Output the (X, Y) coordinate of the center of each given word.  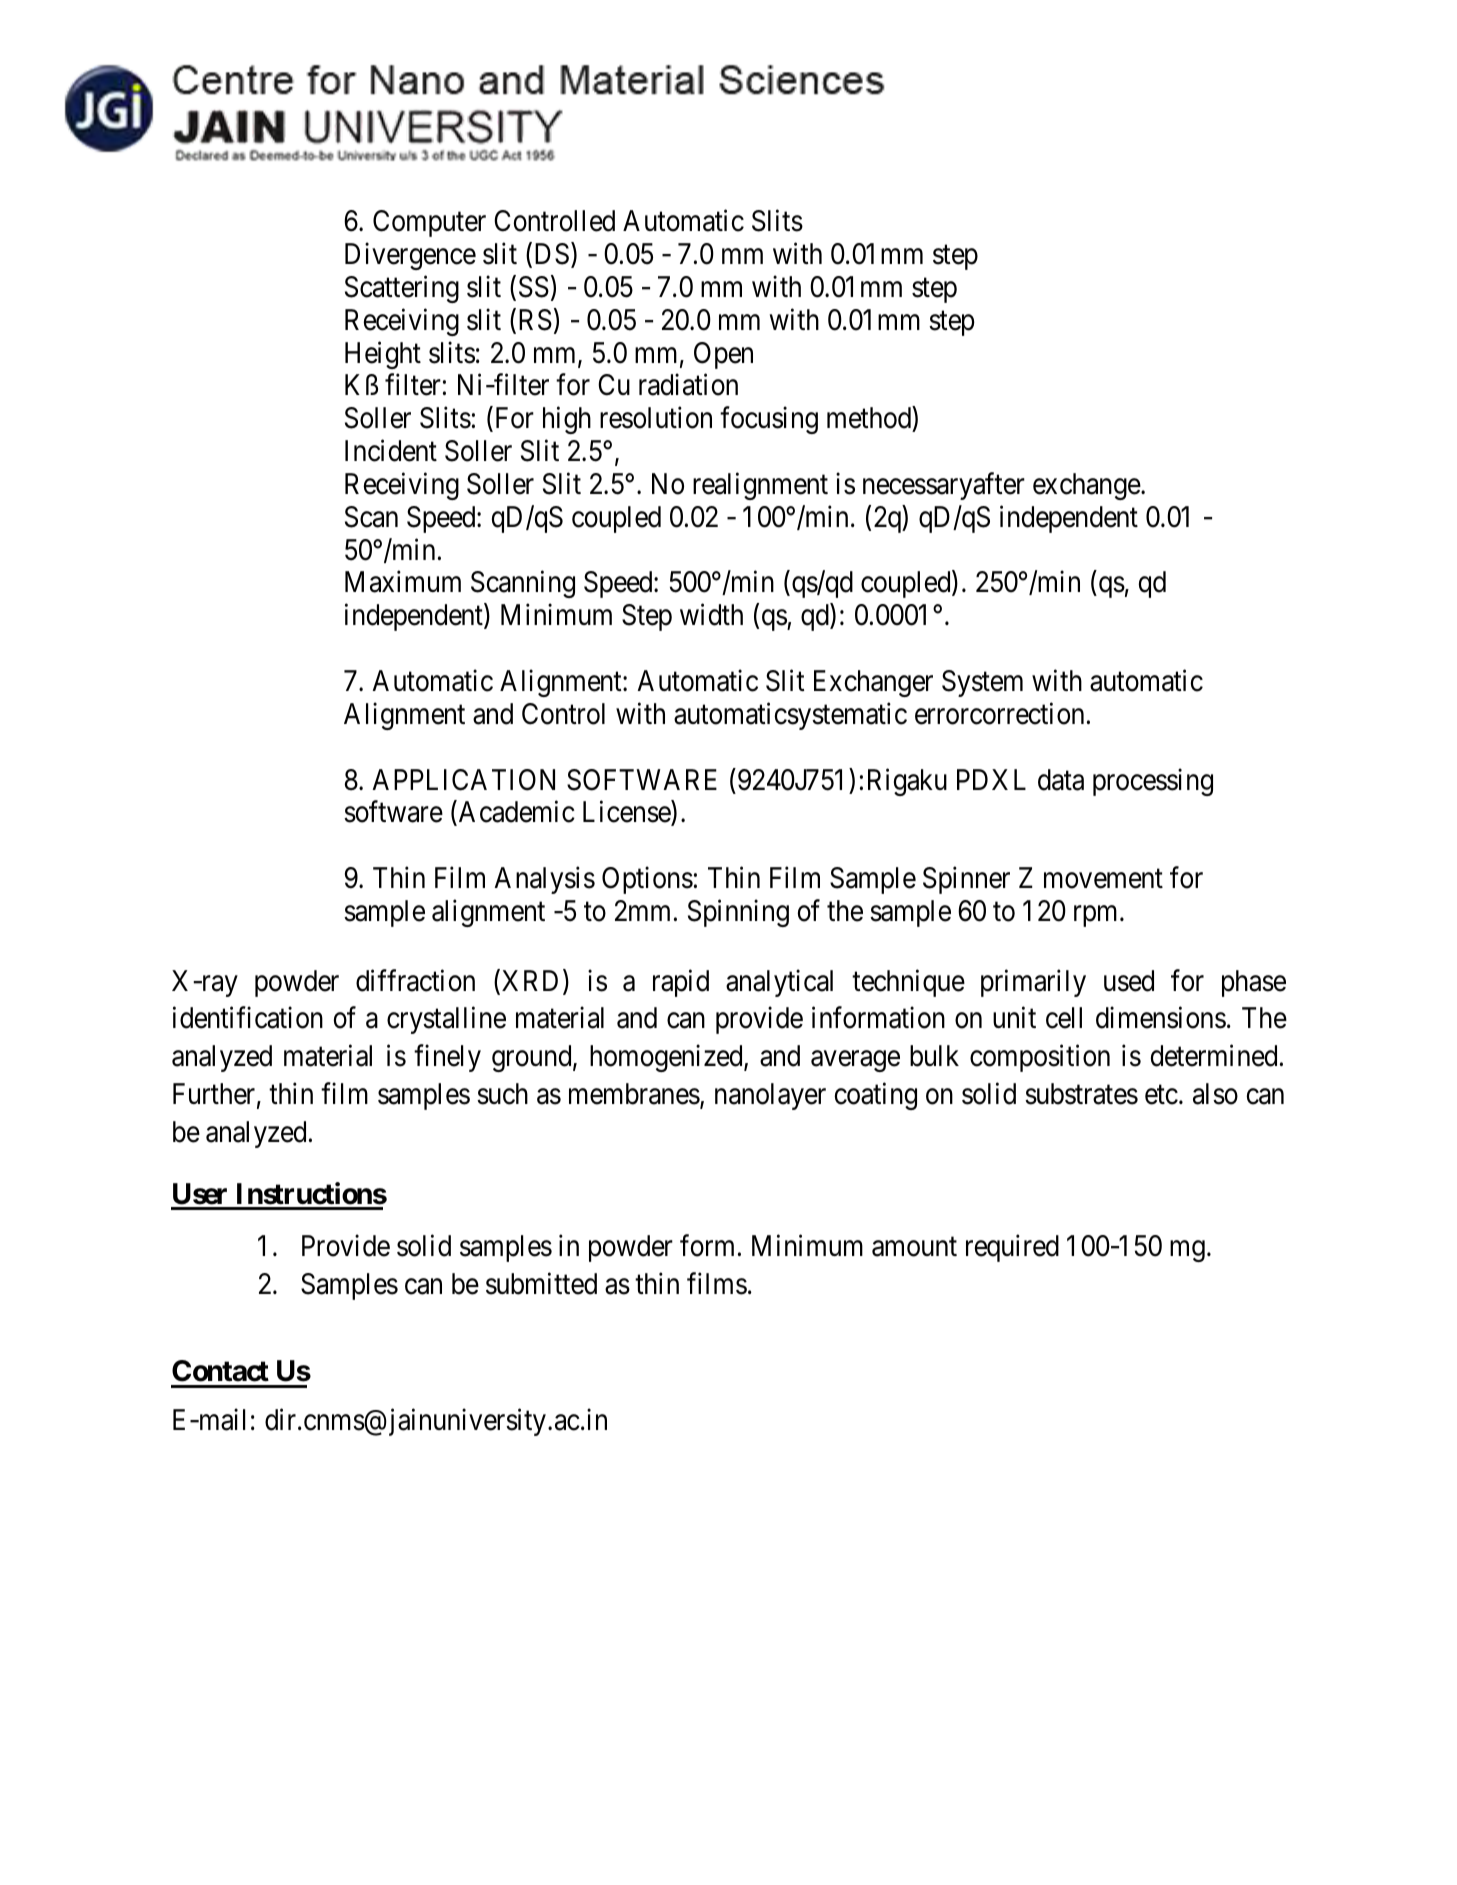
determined (1214, 1056)
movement (1103, 879)
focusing (769, 420)
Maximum (403, 582)
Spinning (738, 913)
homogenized (667, 1058)
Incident (391, 451)
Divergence (410, 256)
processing (1153, 782)
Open (723, 355)
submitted (541, 1284)
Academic (515, 813)
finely (447, 1058)
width (711, 615)
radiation (688, 385)
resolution (656, 418)
